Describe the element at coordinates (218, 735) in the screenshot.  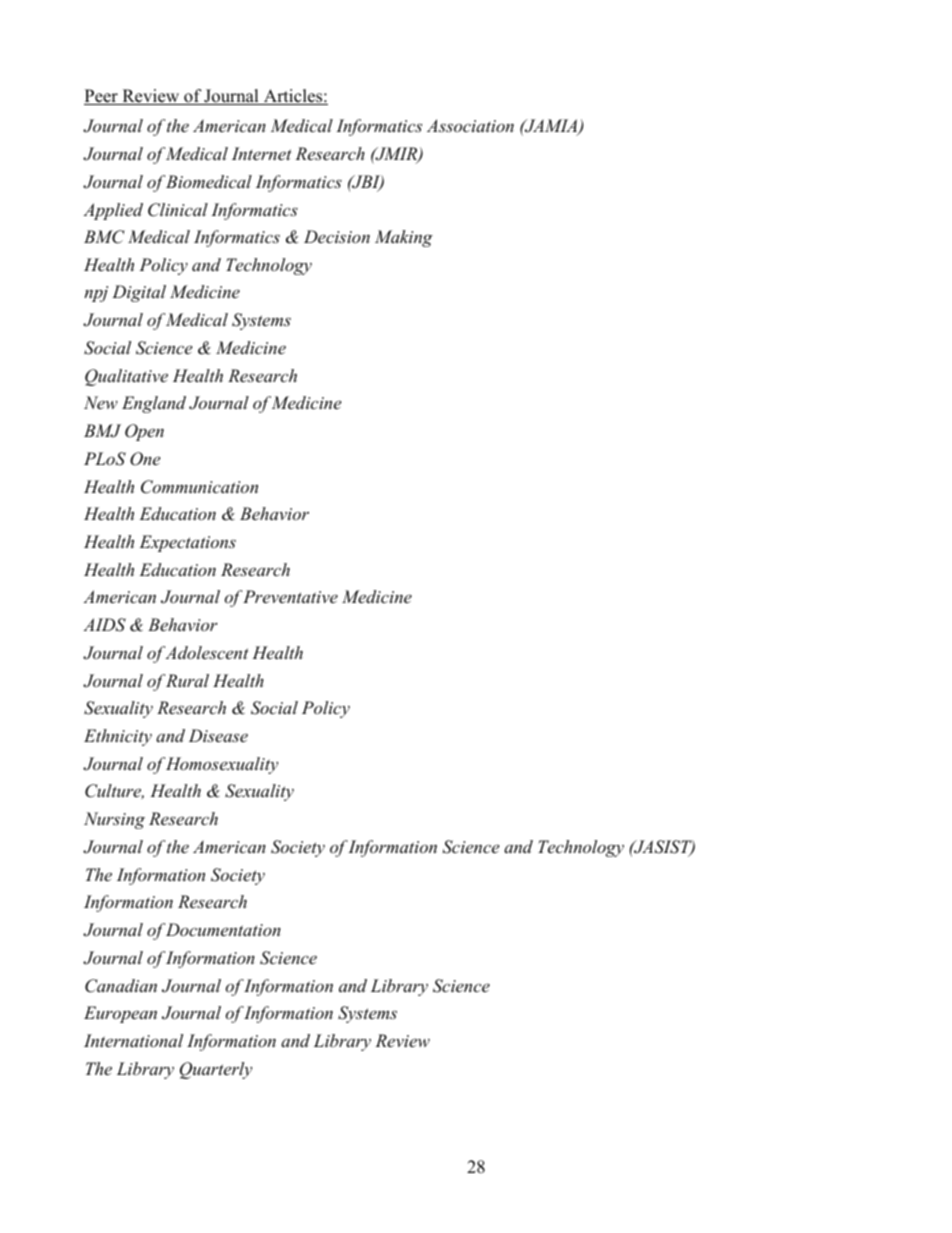
I see `Disease` at that location.
